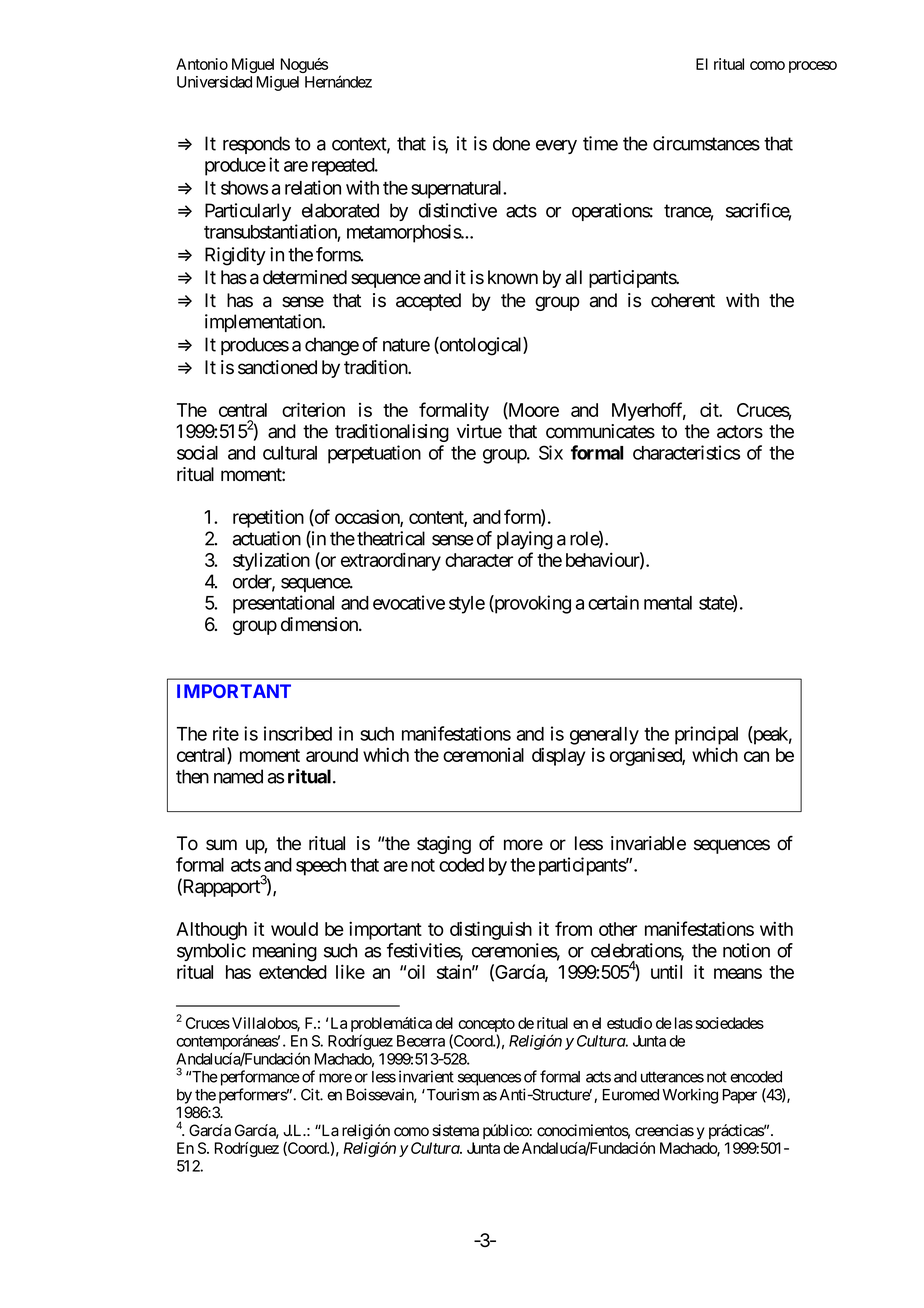 Image resolution: width=924 pixels, height=1308 pixels. I want to click on principal, so click(706, 735).
